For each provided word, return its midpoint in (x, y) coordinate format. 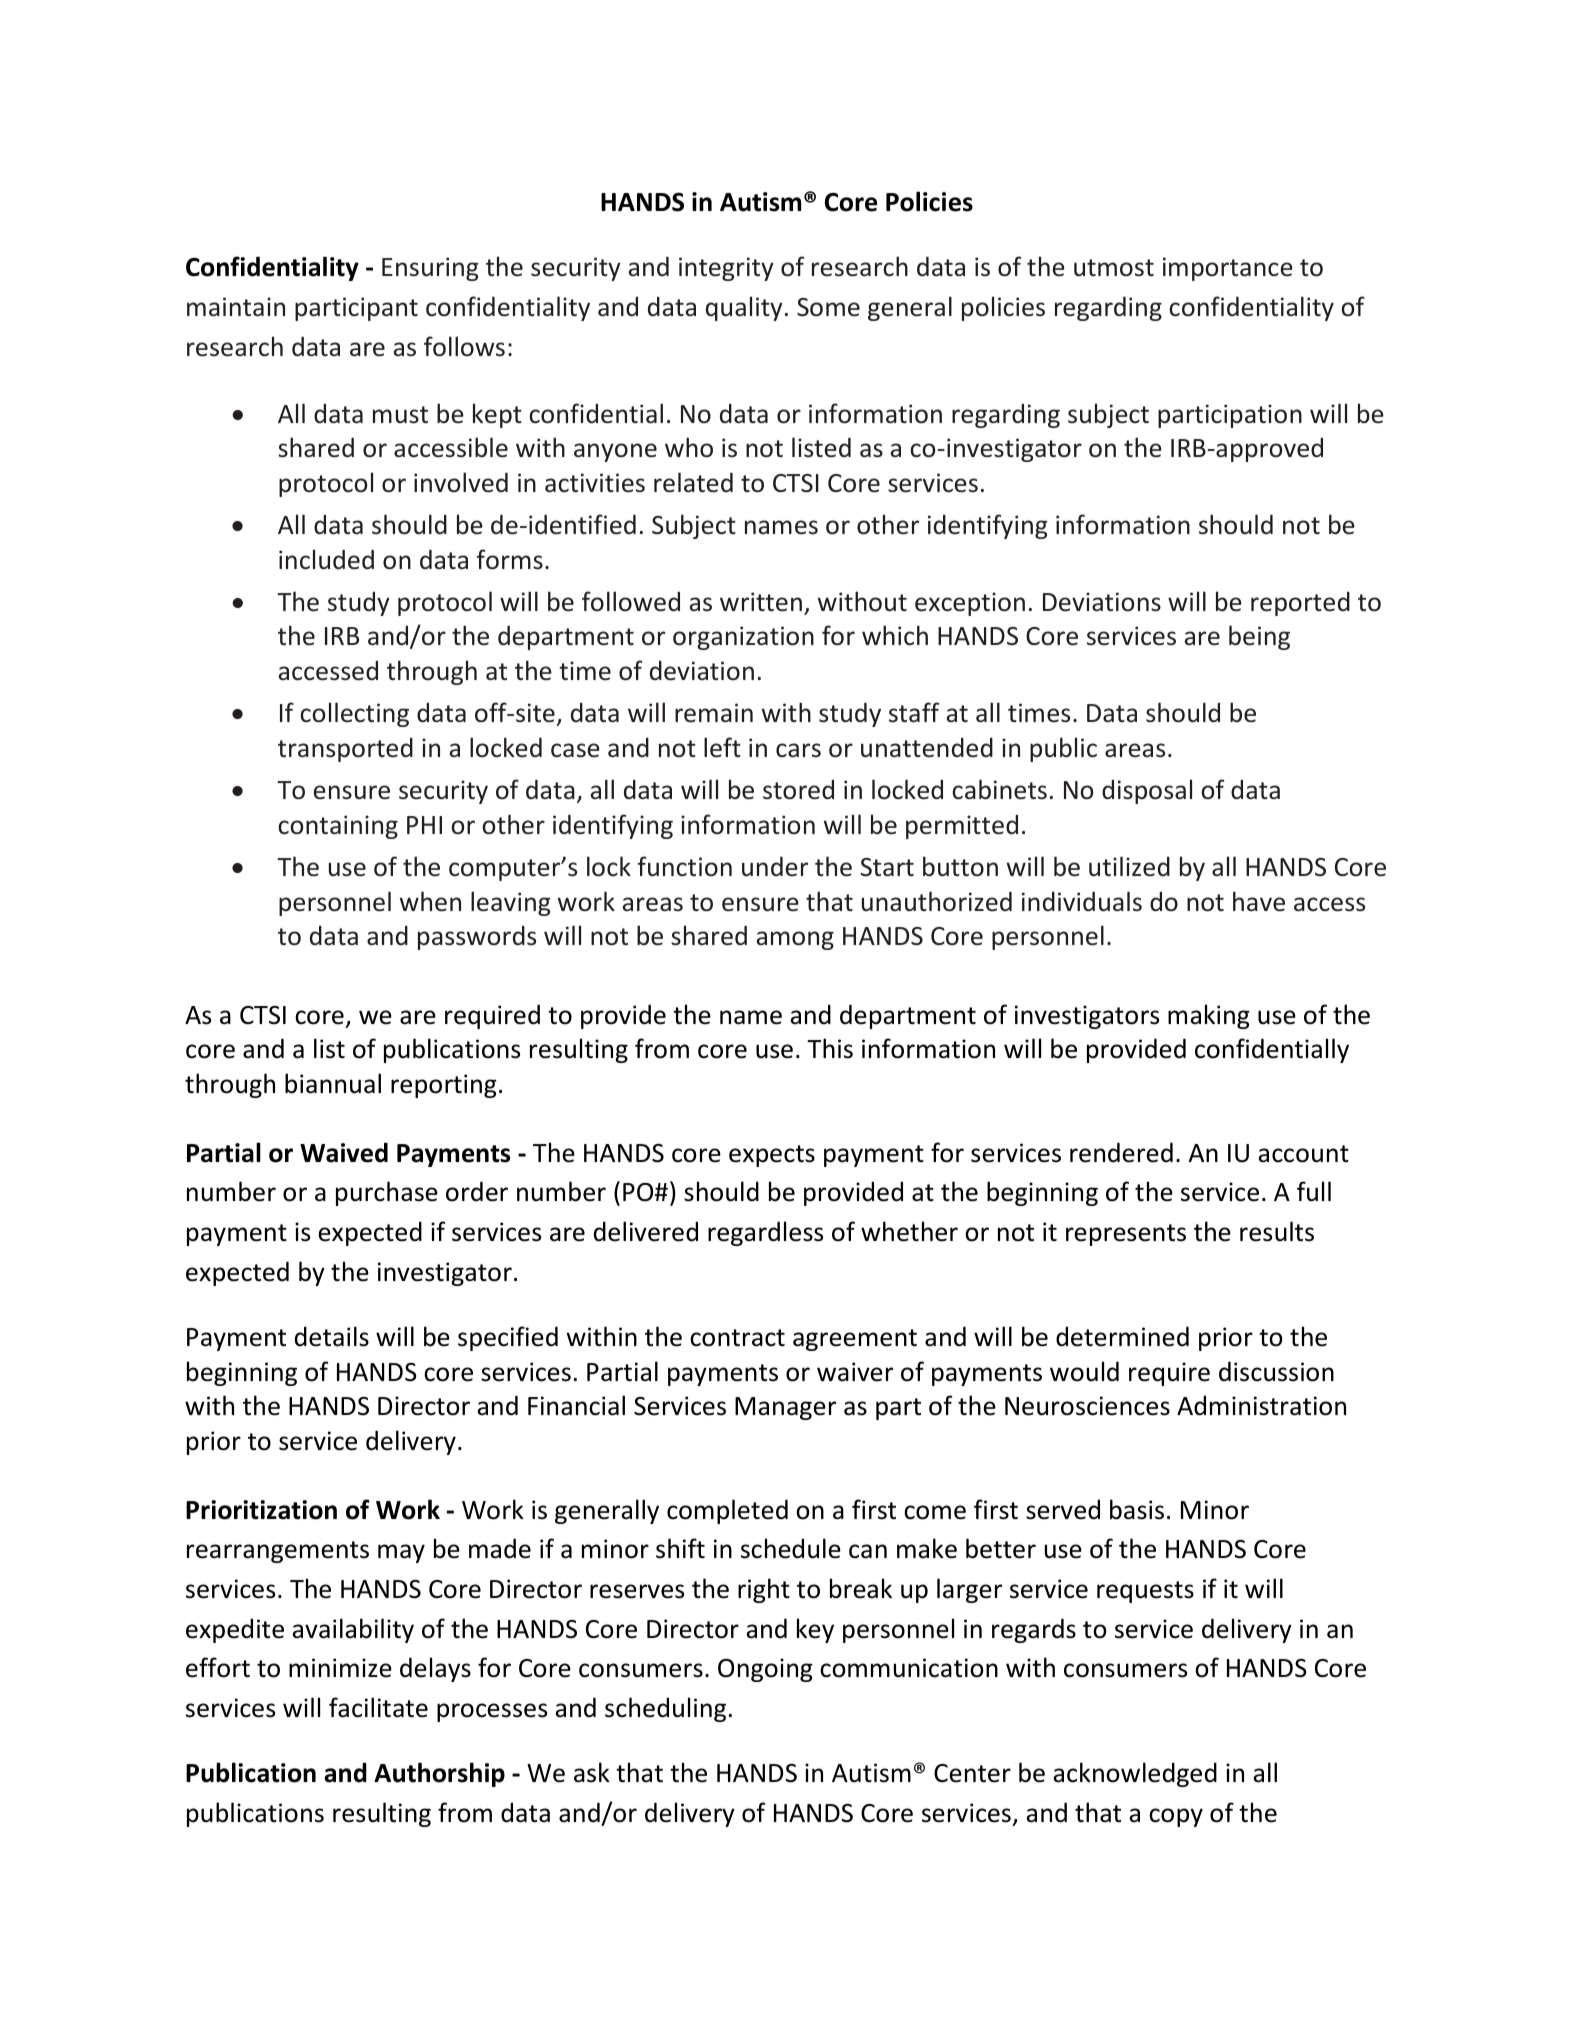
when (430, 901)
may (401, 1553)
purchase (387, 1193)
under (775, 866)
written (761, 602)
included (326, 559)
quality (744, 308)
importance (1228, 269)
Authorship (439, 1774)
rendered (1121, 1152)
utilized (1129, 866)
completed (727, 1511)
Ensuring (430, 269)
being (1259, 637)
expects (772, 1156)
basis (1137, 1509)
